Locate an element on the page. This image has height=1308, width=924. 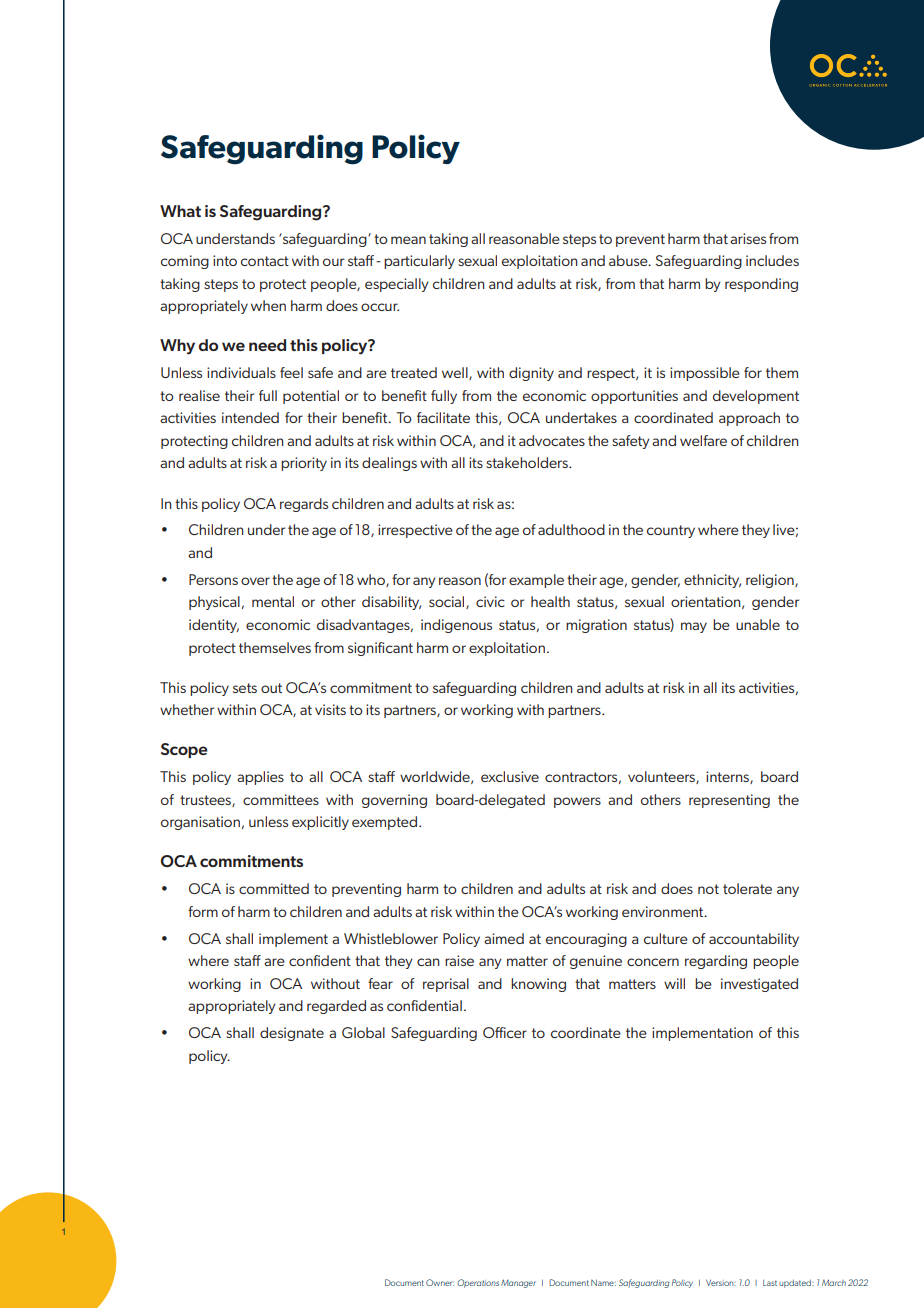
Last is located at coordinates (770, 1283).
